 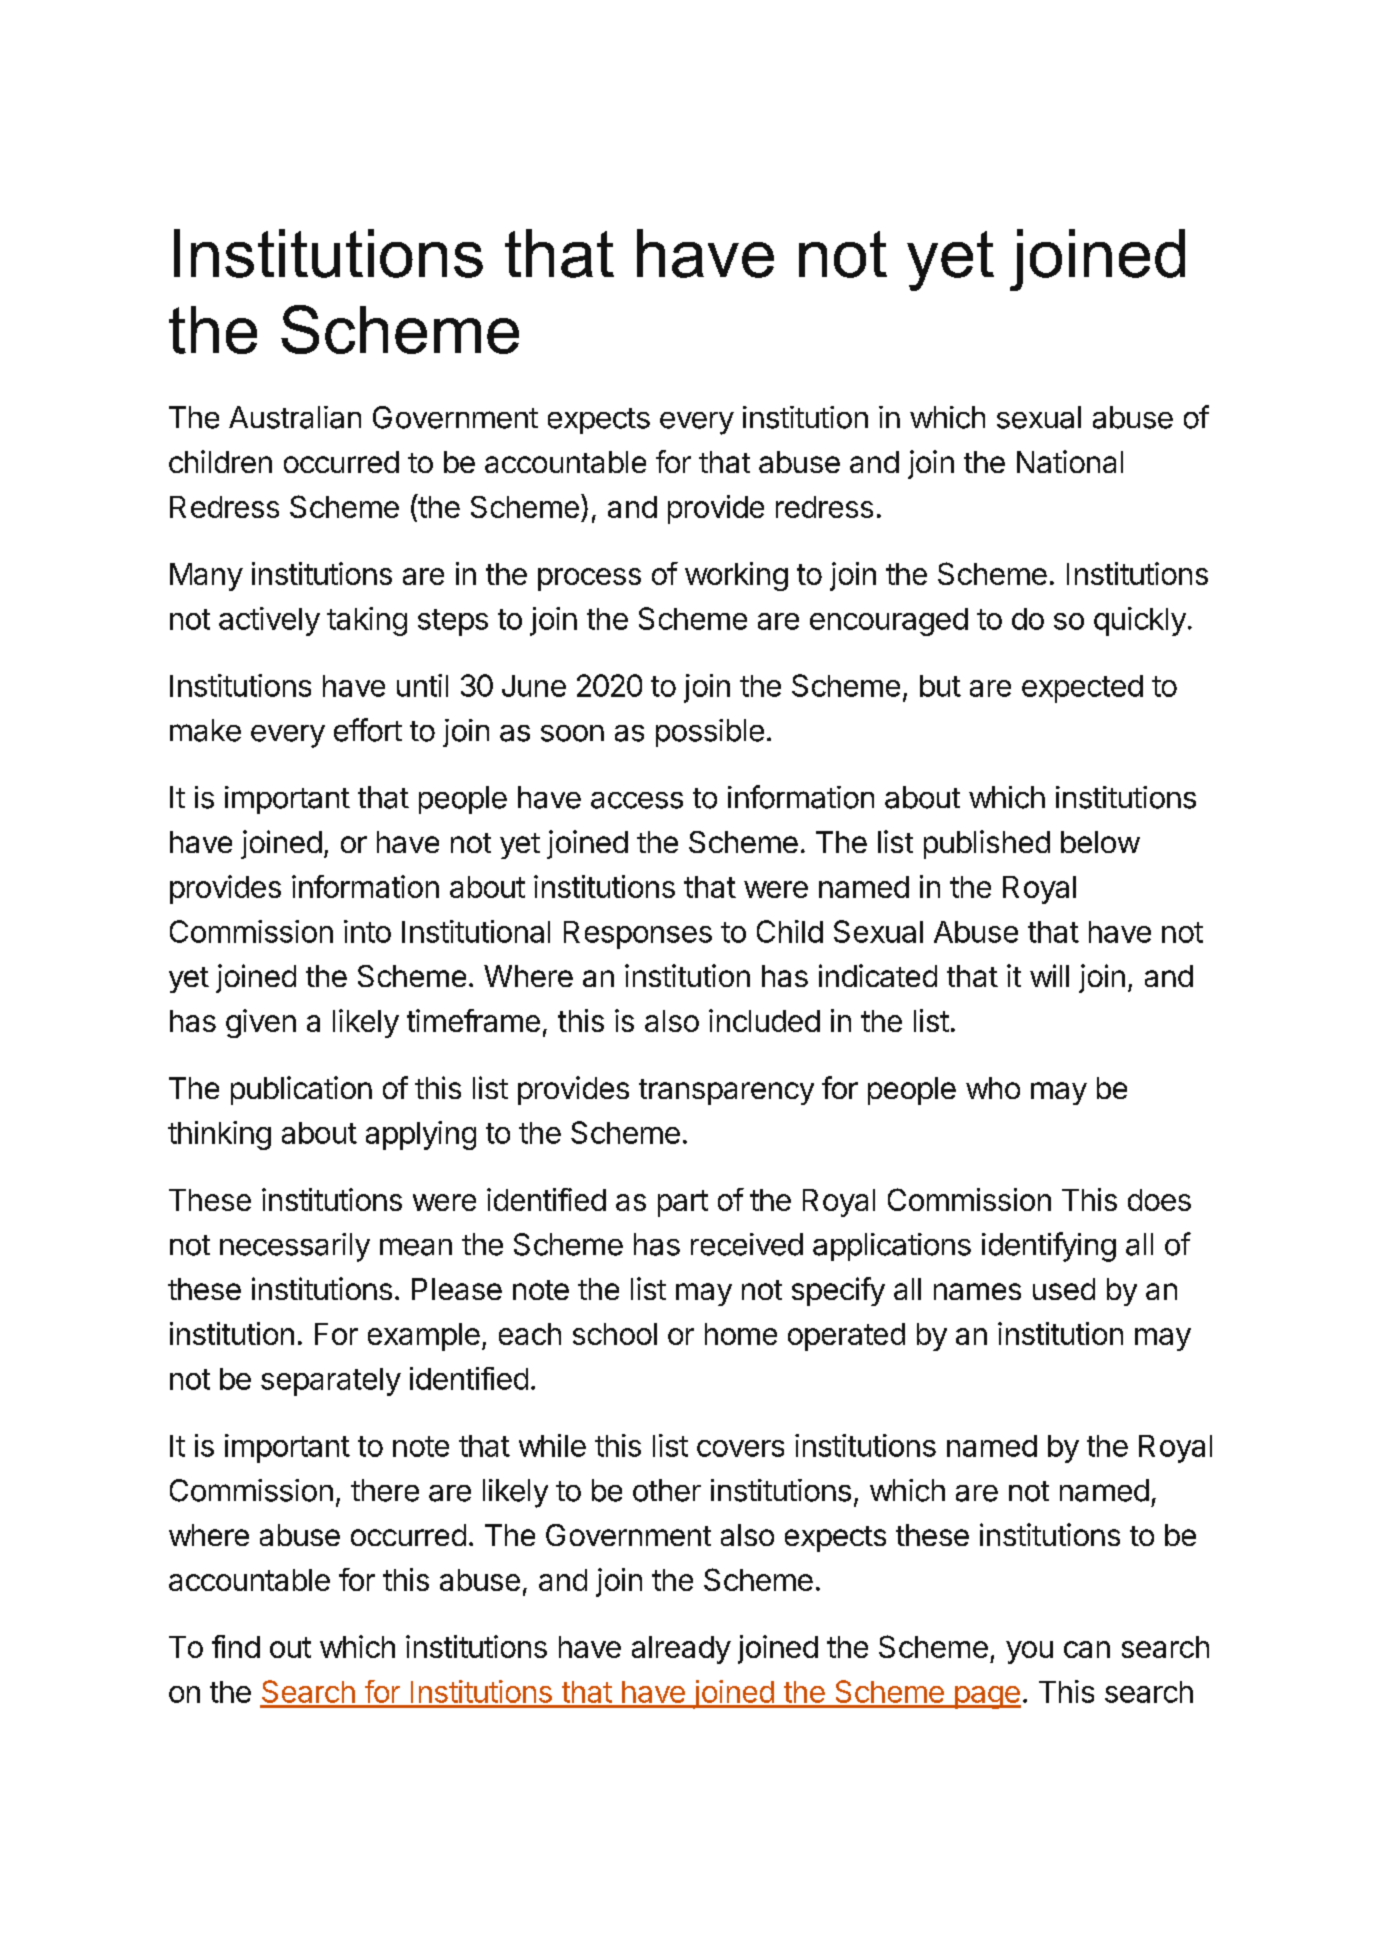 What do you see at coordinates (726, 1092) in the page?
I see `transparency` at bounding box center [726, 1092].
